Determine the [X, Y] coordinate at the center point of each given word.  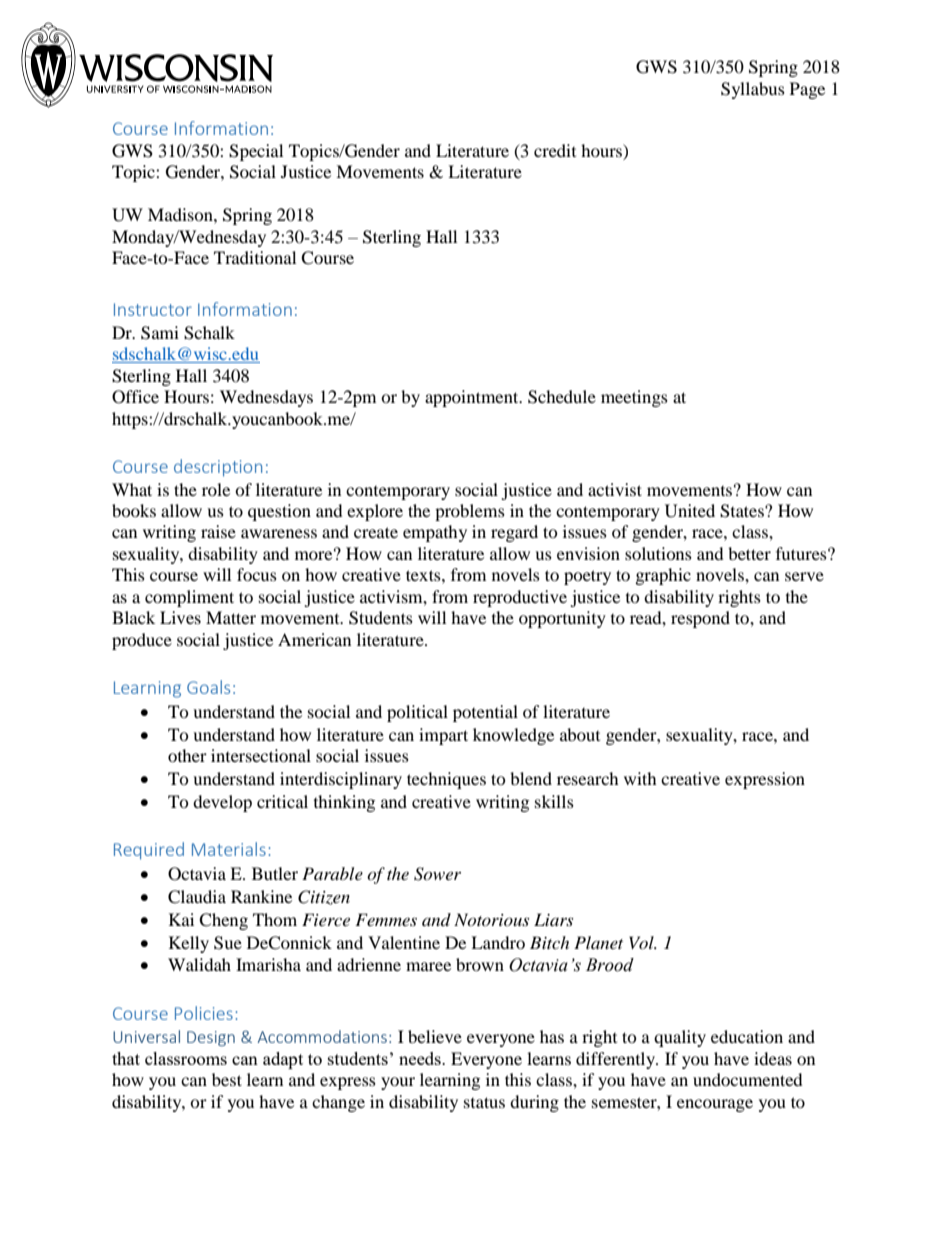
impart [443, 736]
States [743, 511]
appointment [473, 398]
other [187, 755]
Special [256, 152]
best [227, 1079]
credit [555, 150]
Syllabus [753, 90]
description [218, 468]
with [640, 778]
